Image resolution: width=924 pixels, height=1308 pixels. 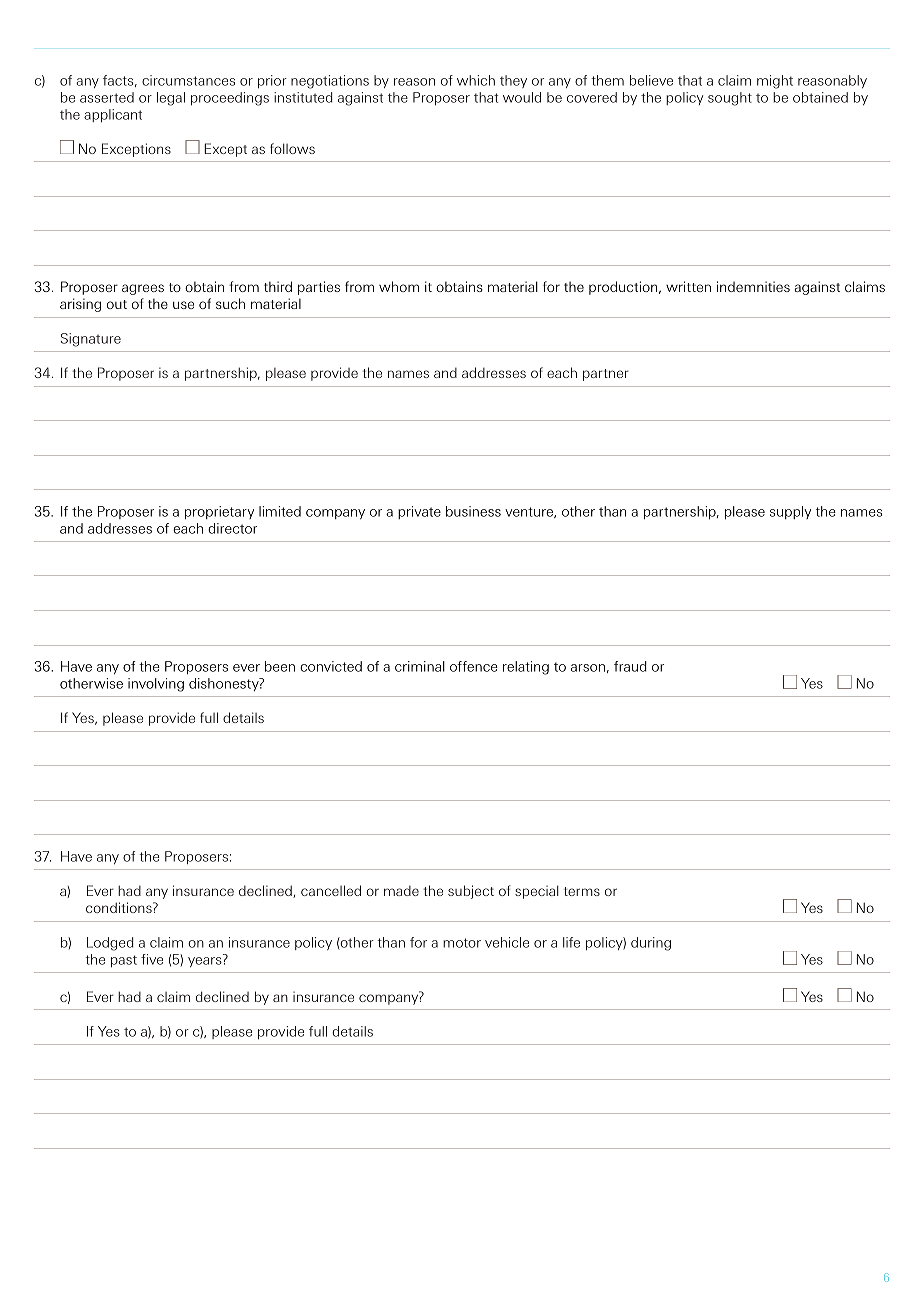 What do you see at coordinates (651, 944) in the screenshot?
I see `during` at bounding box center [651, 944].
